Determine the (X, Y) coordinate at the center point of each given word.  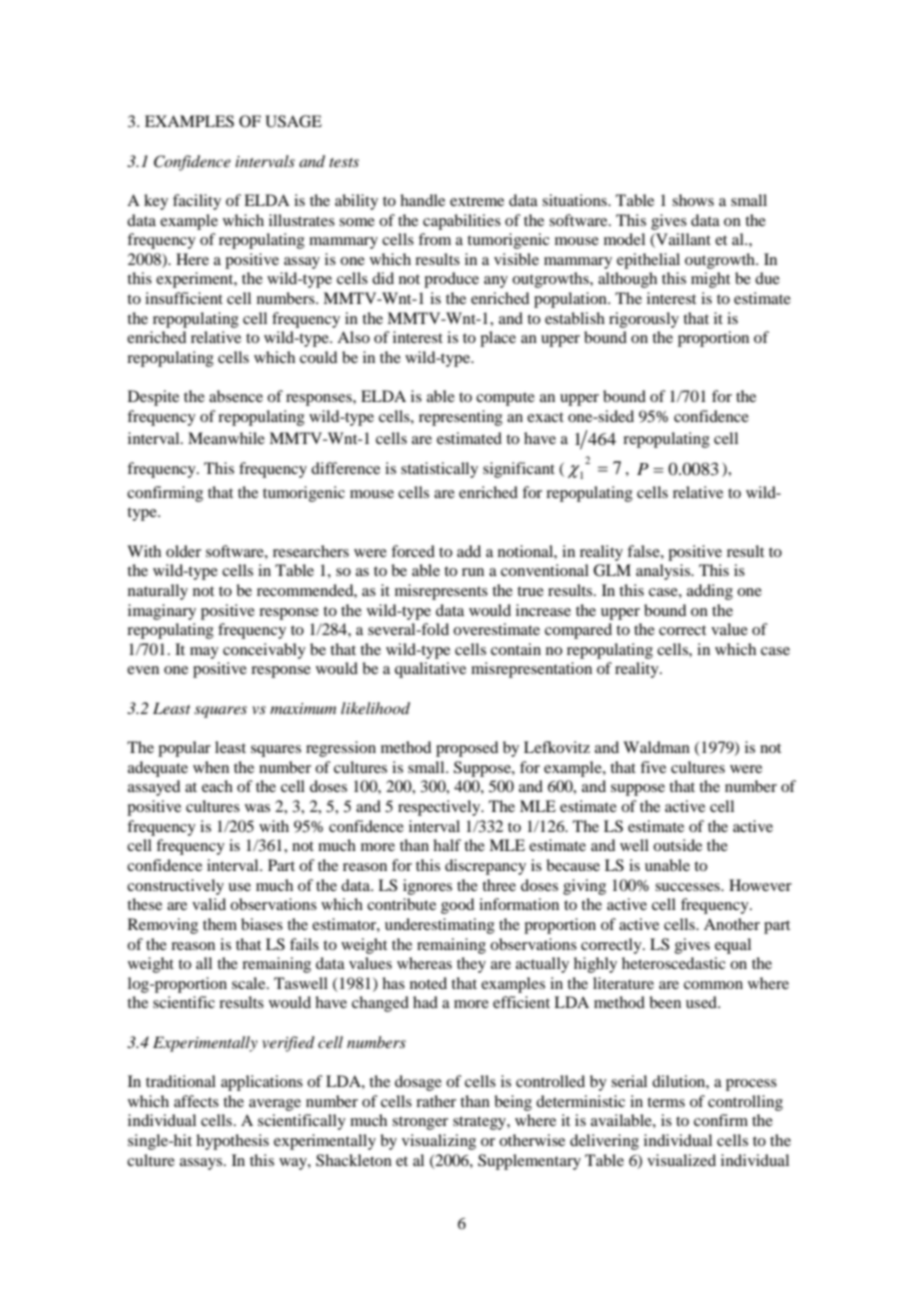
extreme (477, 201)
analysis (664, 572)
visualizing (439, 1142)
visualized (681, 1160)
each (217, 786)
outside (677, 845)
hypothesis (232, 1142)
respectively (440, 808)
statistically (439, 470)
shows (693, 200)
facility (197, 202)
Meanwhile (226, 438)
